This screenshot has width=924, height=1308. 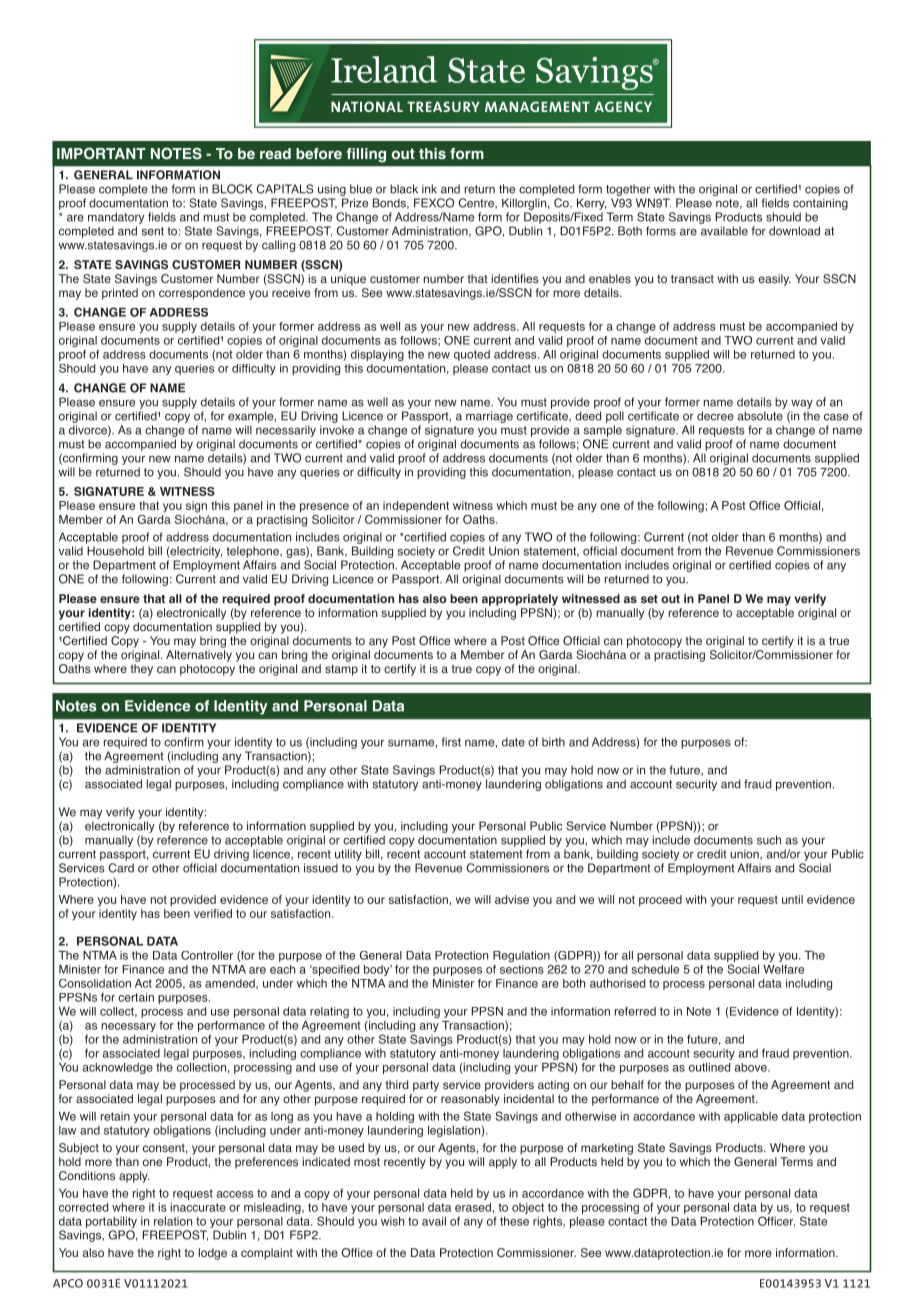 What do you see at coordinates (649, 599) in the screenshot?
I see `set` at bounding box center [649, 599].
